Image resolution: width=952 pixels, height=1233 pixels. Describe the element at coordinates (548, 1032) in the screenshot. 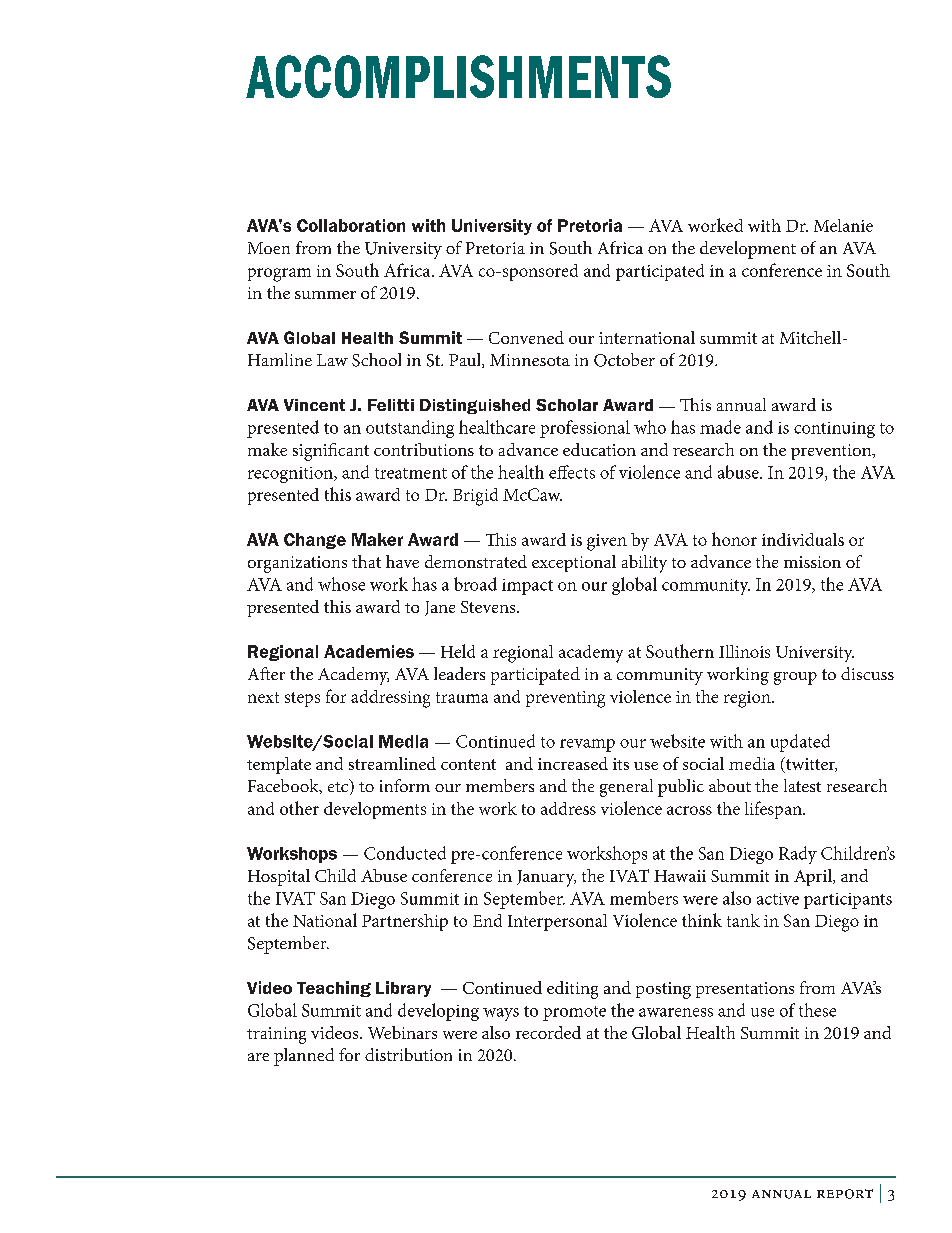

I see `recorded` at that location.
